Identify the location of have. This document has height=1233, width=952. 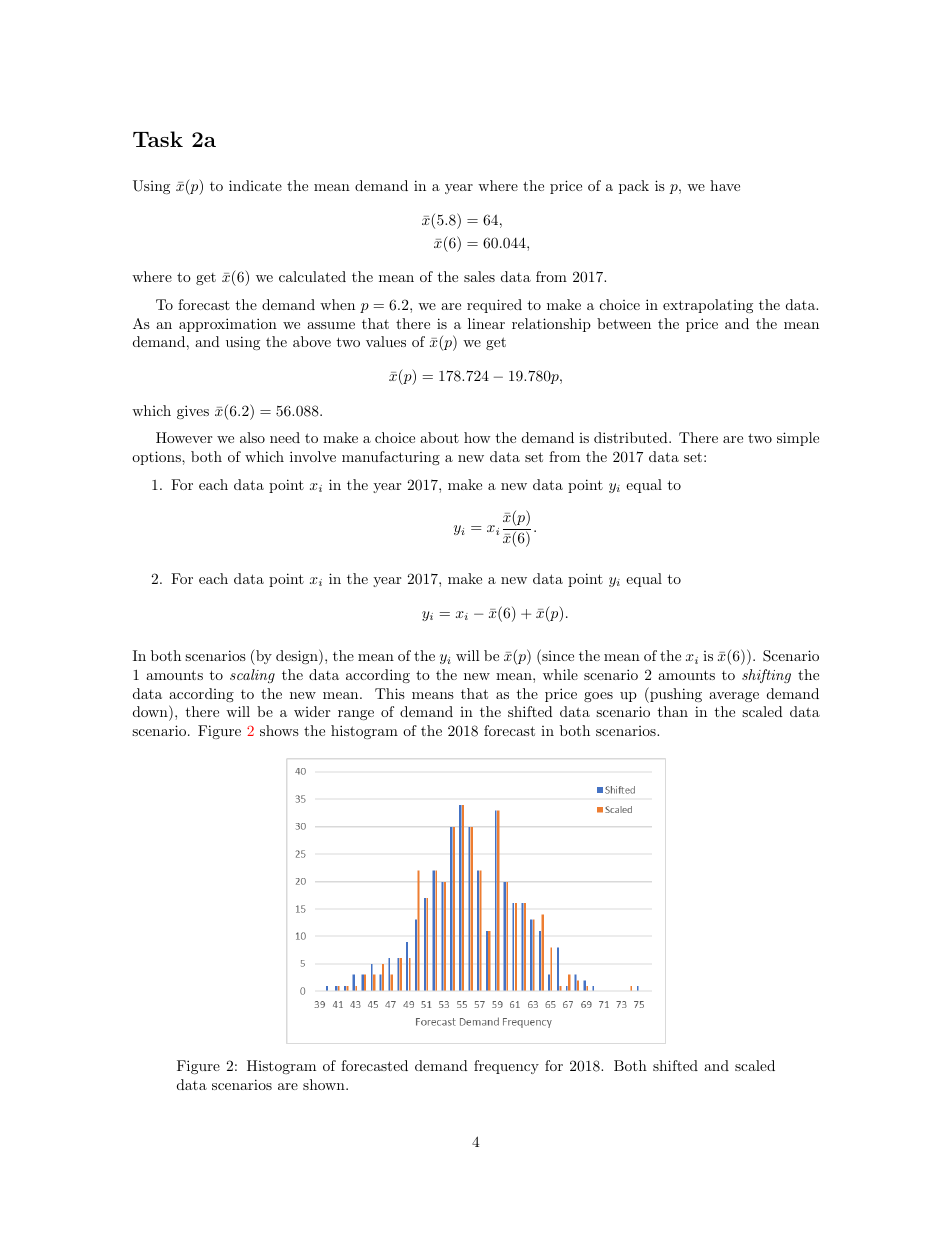
(725, 185).
